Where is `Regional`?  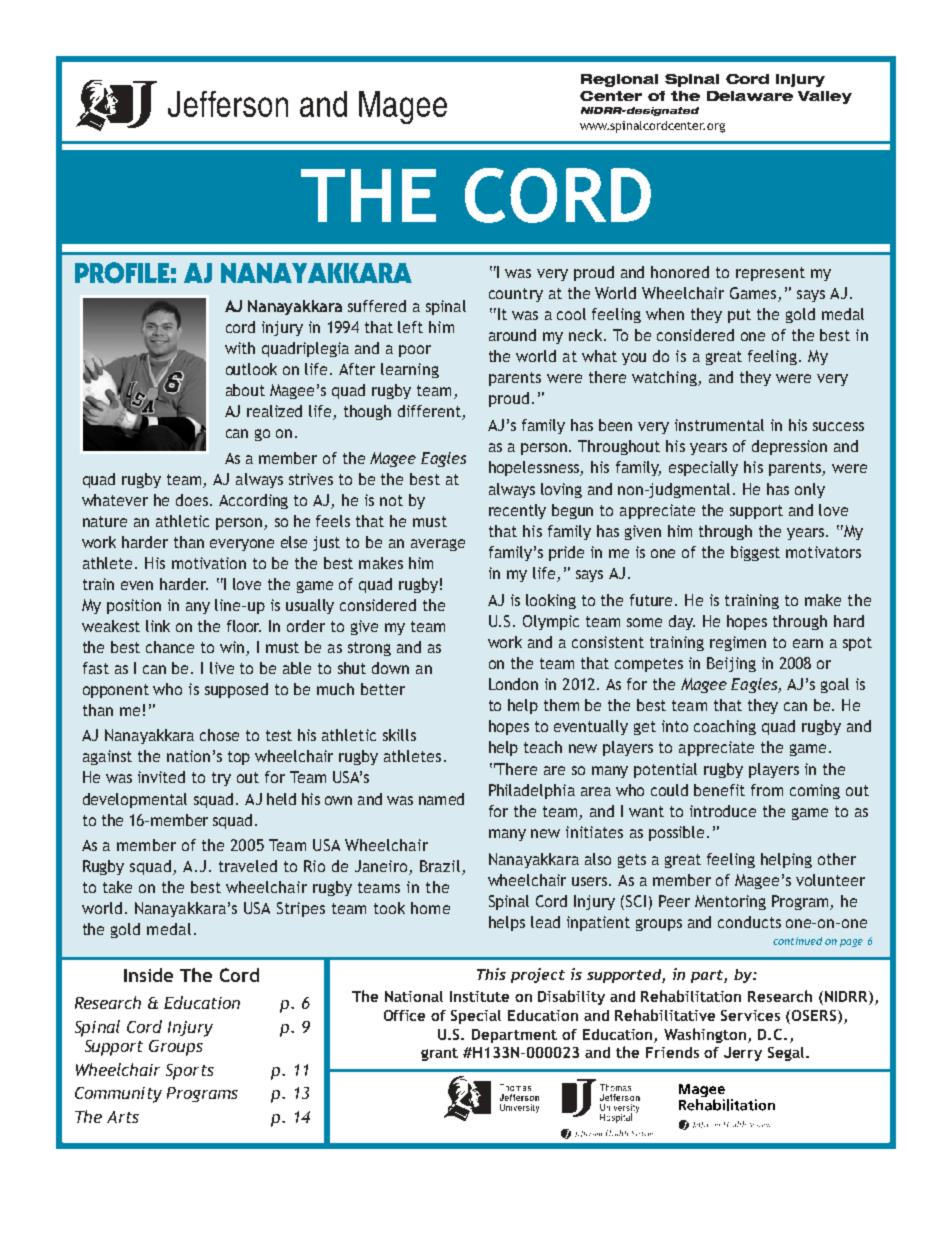
Regional is located at coordinates (619, 80).
